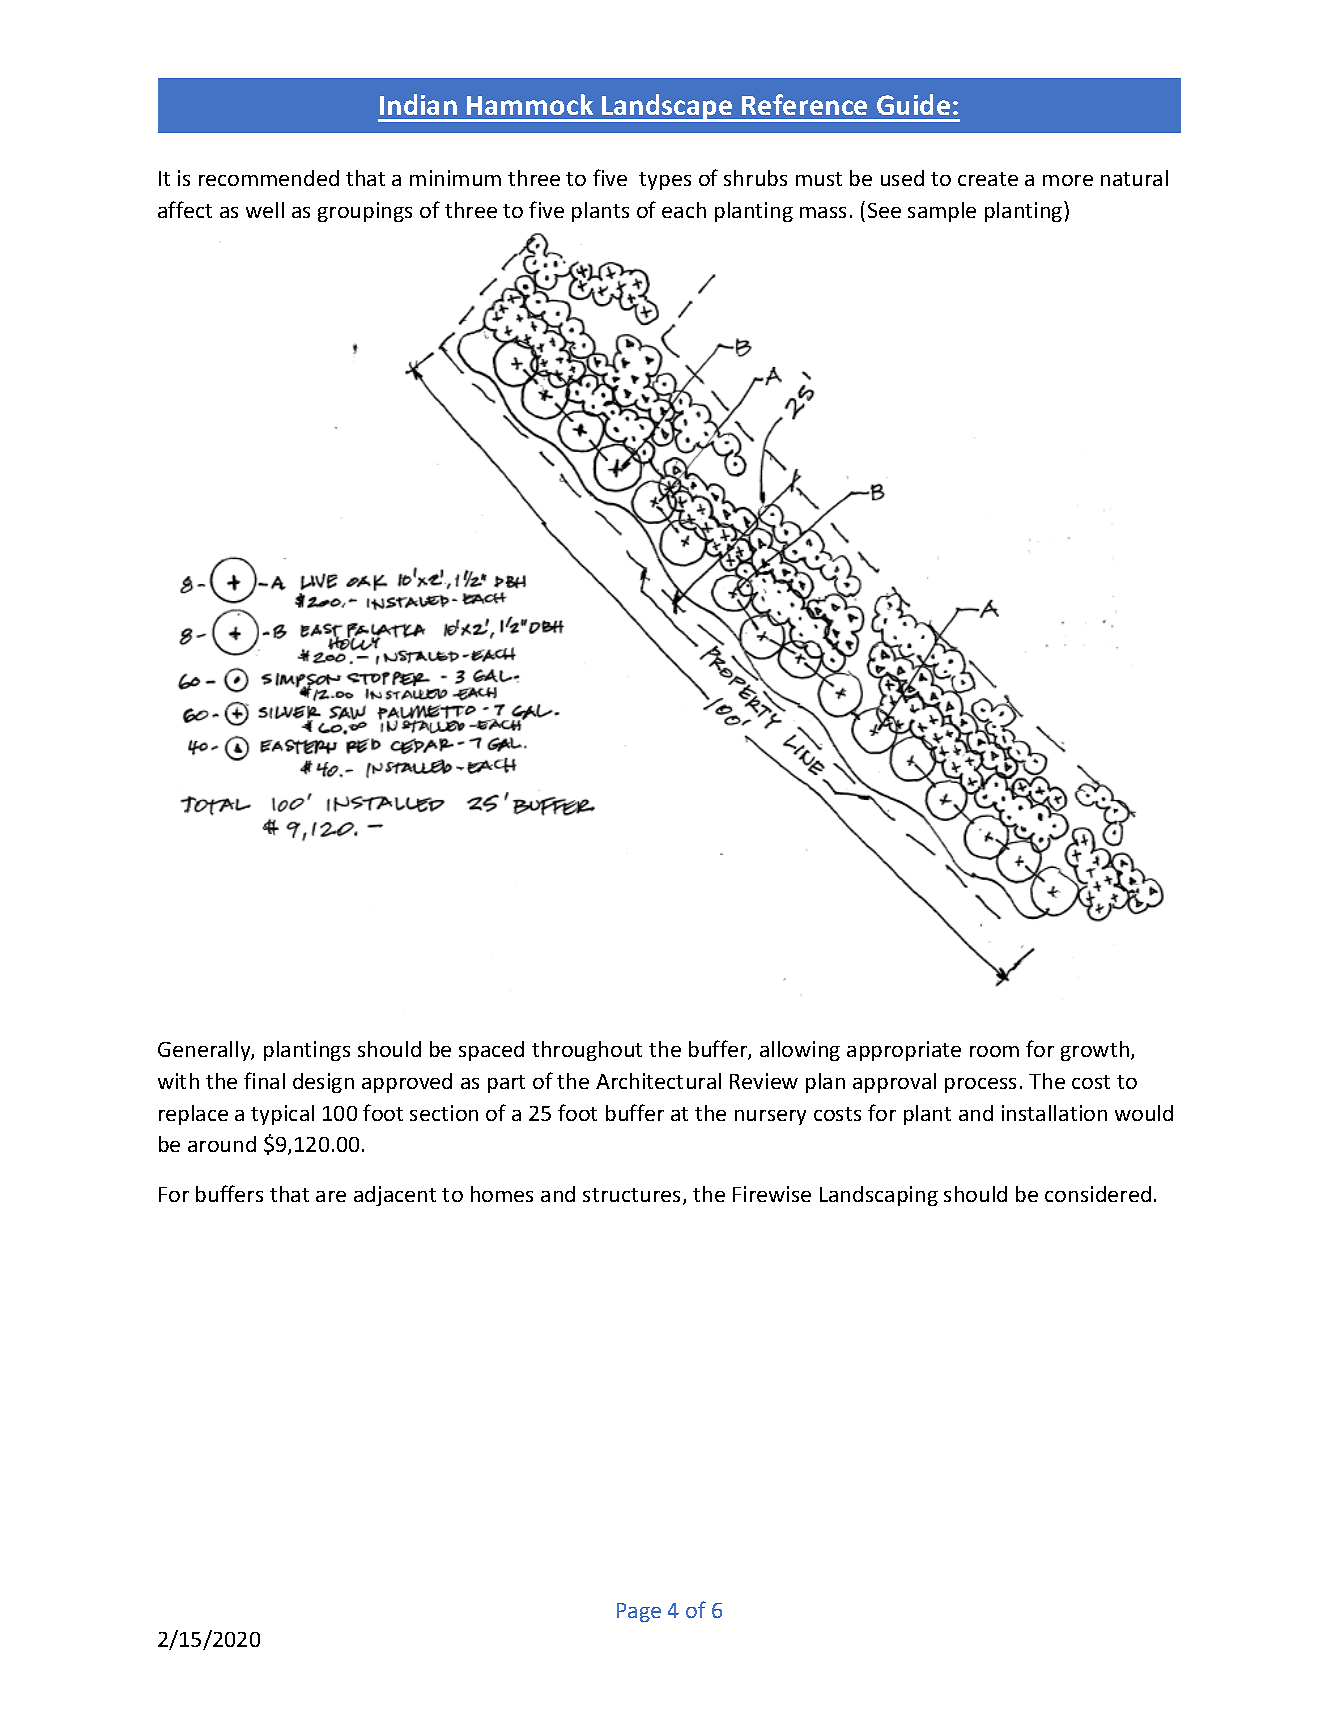  What do you see at coordinates (639, 1612) in the image?
I see `Page` at bounding box center [639, 1612].
